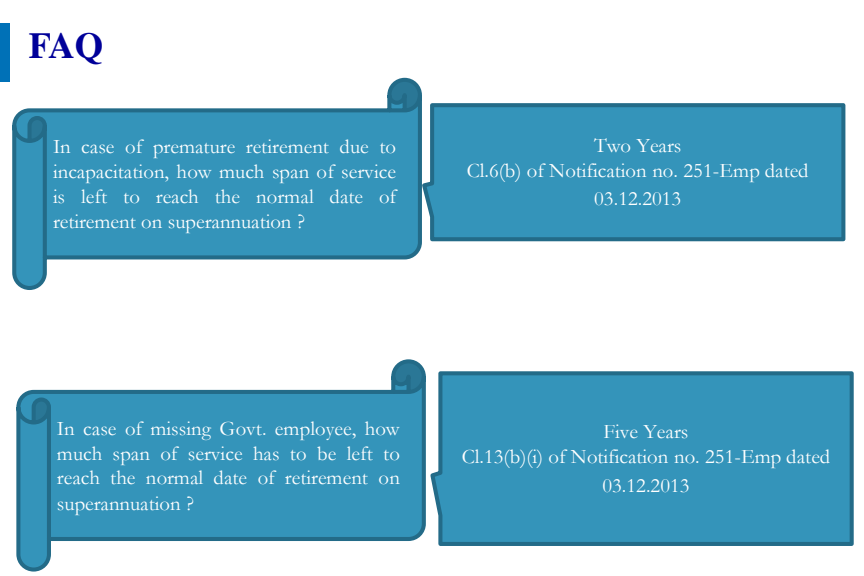 The height and width of the screenshot is (576, 864). What do you see at coordinates (181, 430) in the screenshot?
I see `missing` at bounding box center [181, 430].
